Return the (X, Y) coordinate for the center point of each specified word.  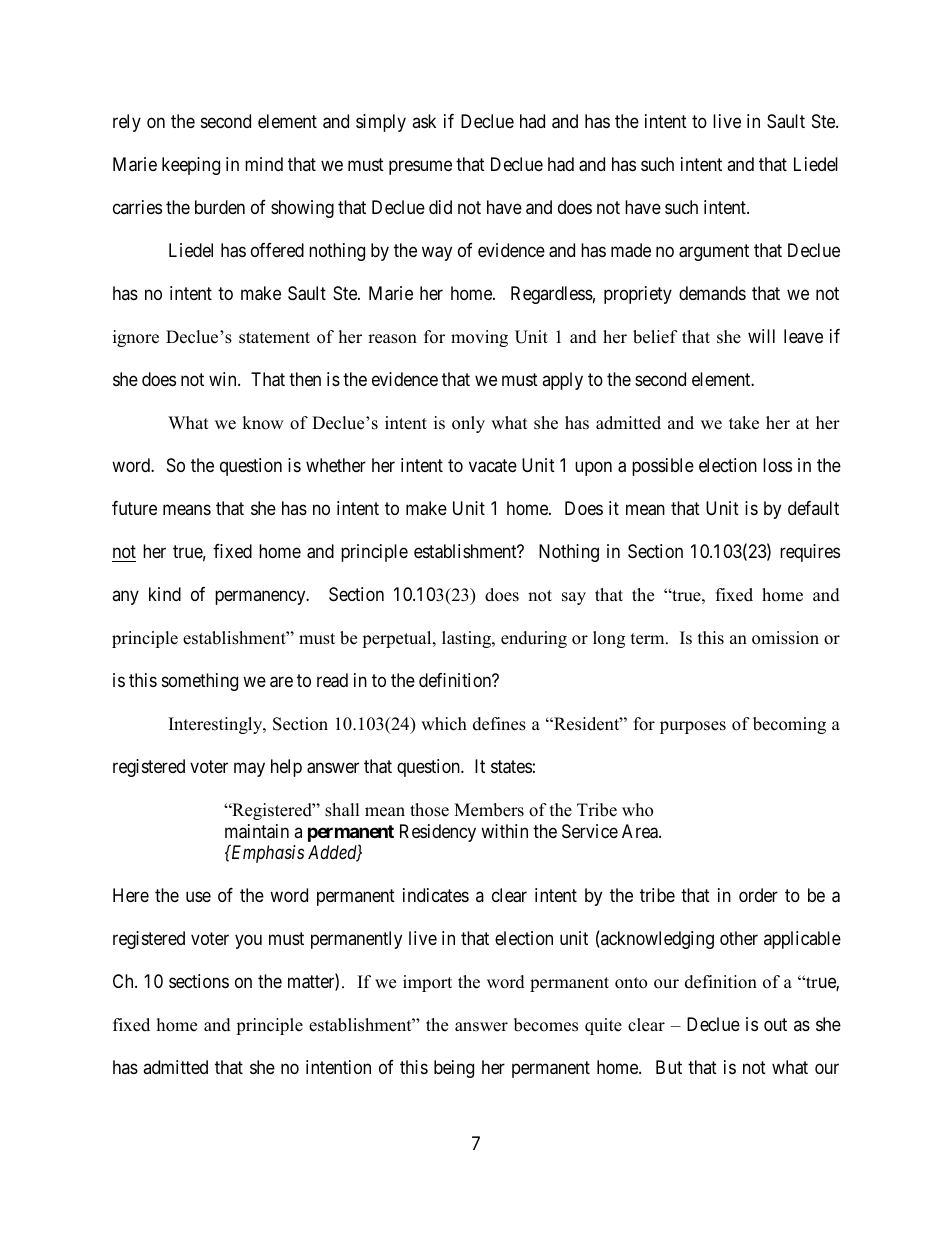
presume (420, 168)
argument (714, 253)
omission (785, 638)
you (248, 941)
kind (165, 594)
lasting (467, 639)
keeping (191, 166)
